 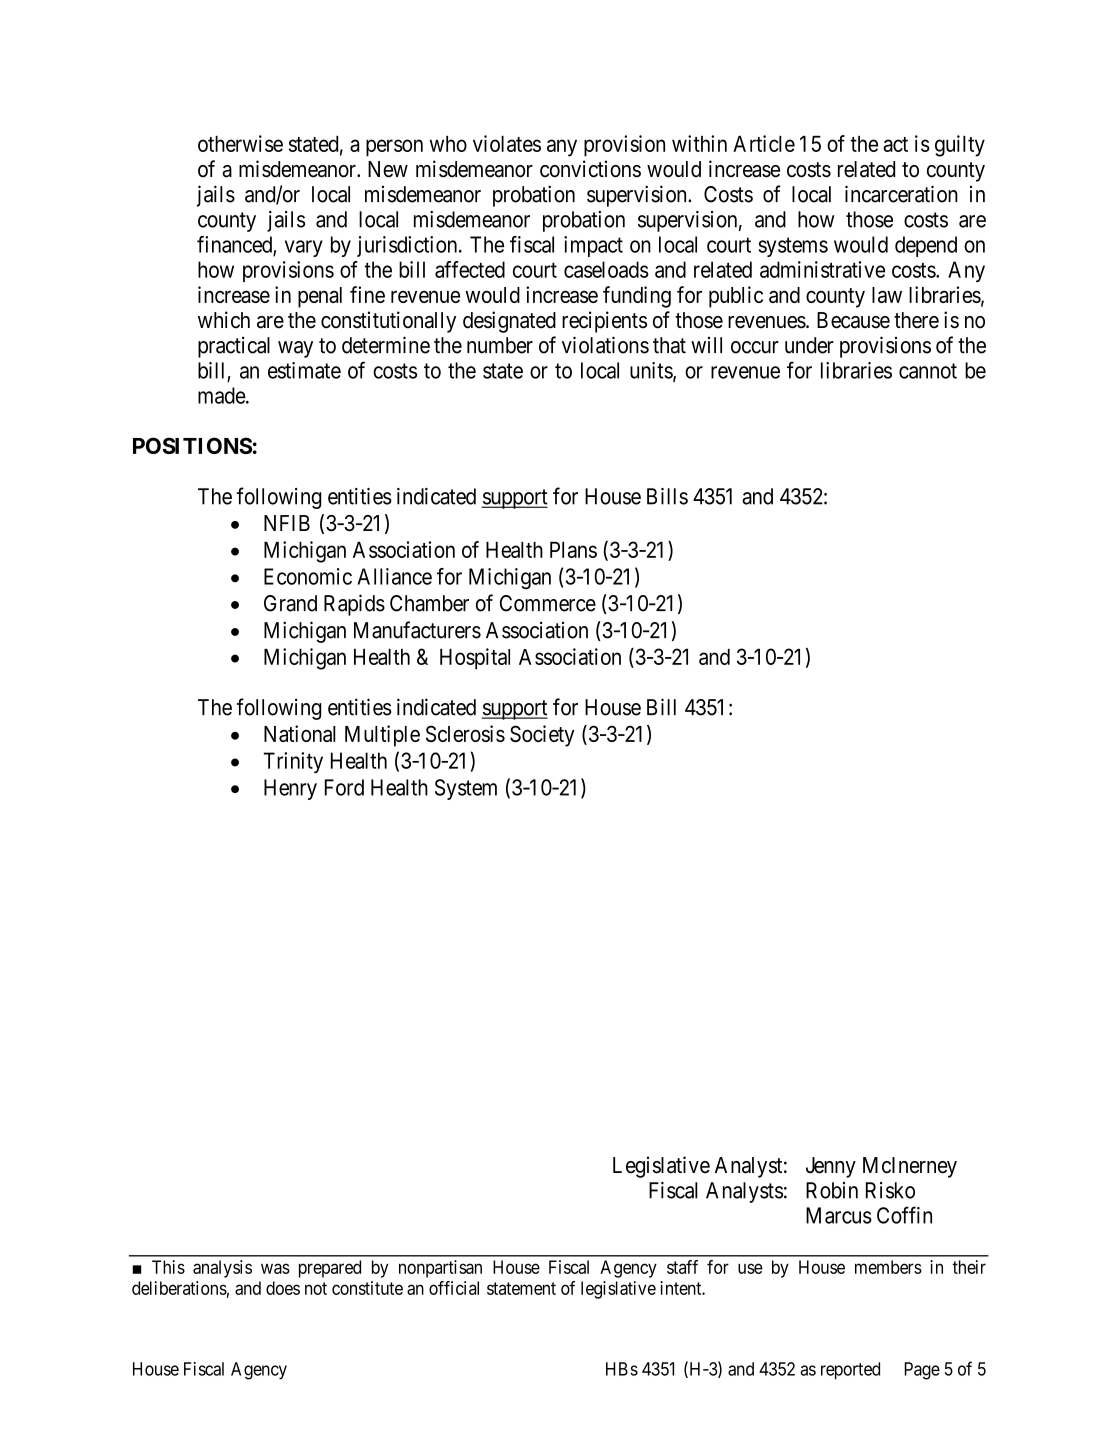 I want to click on Trinity, so click(x=293, y=762).
